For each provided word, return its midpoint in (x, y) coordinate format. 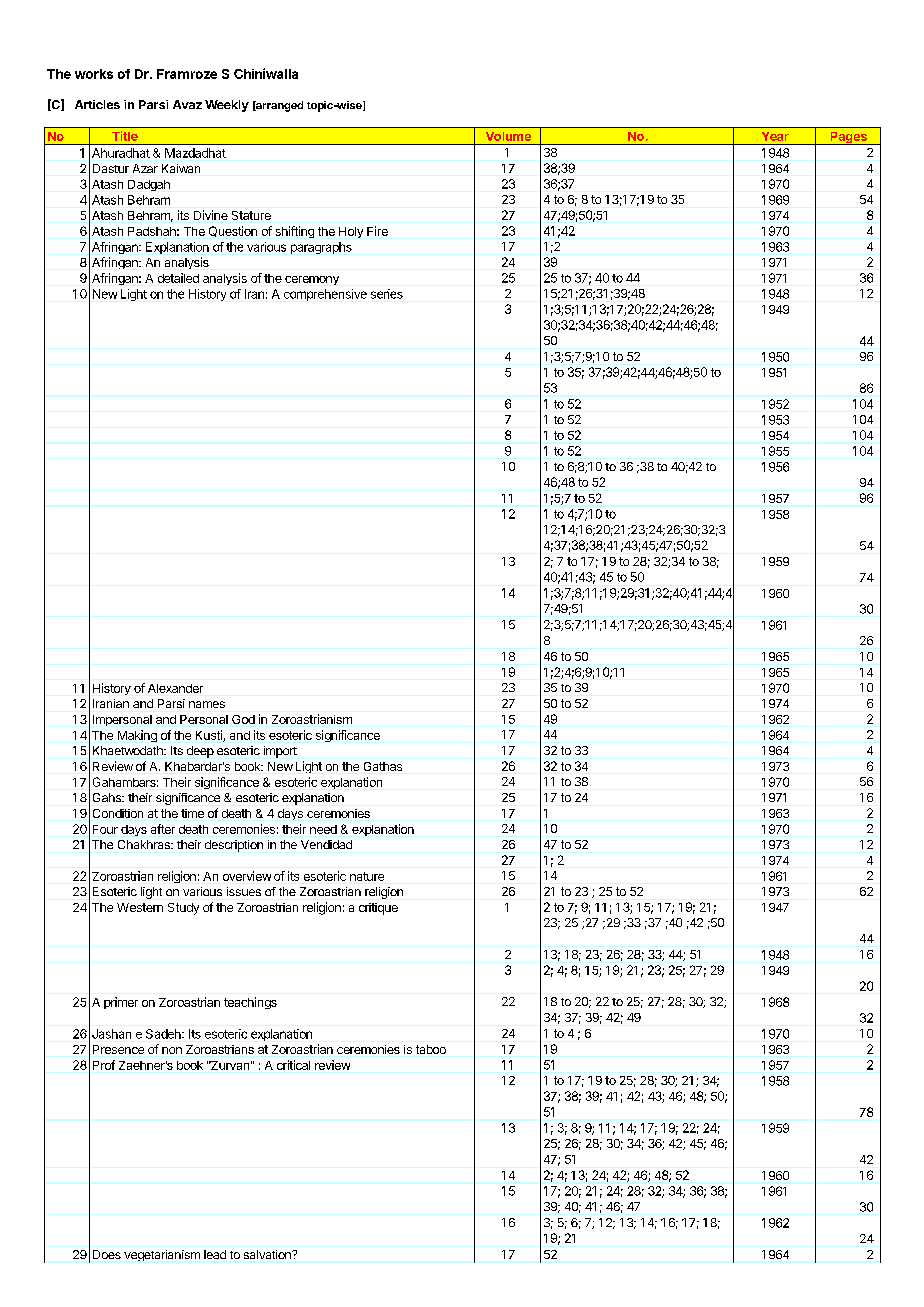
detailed (178, 278)
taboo (431, 1049)
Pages (848, 138)
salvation (268, 1254)
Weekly (227, 106)
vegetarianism (162, 1255)
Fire (377, 231)
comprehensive (325, 295)
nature (367, 876)
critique (378, 909)
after (163, 829)
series (387, 294)
